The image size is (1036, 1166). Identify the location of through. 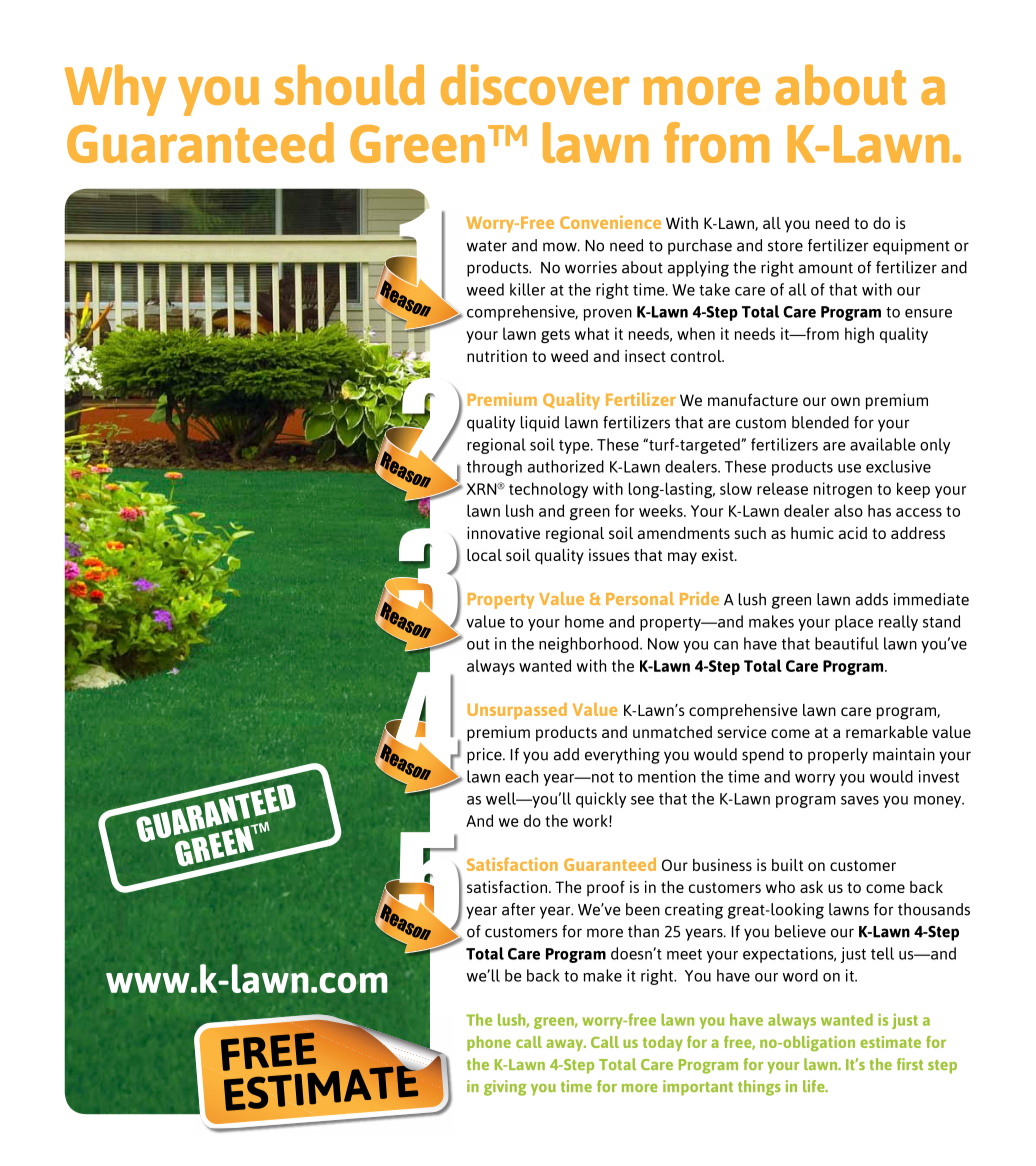
(494, 468).
